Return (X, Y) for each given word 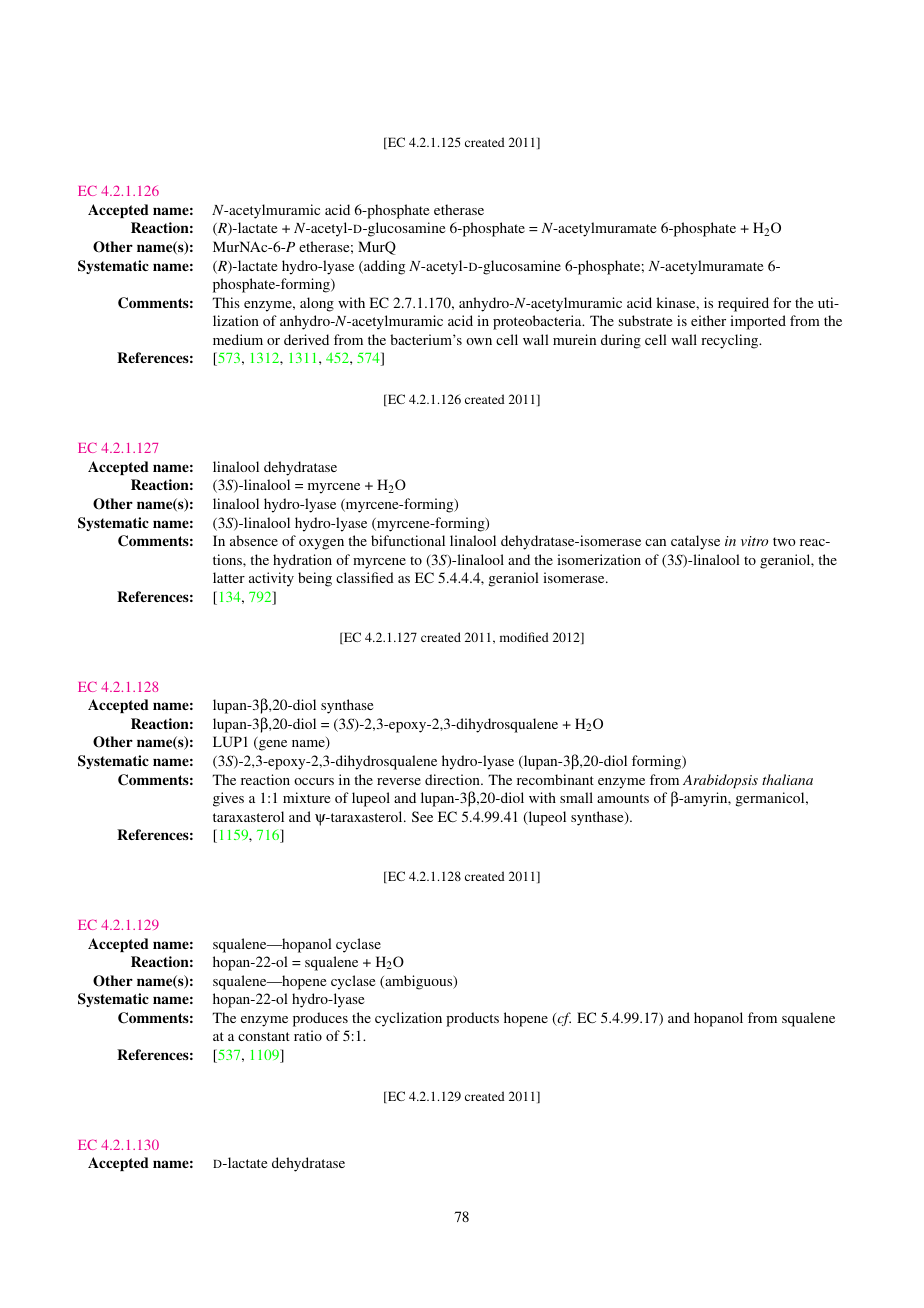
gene (272, 745)
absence (254, 540)
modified (524, 637)
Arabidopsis (720, 781)
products (472, 1019)
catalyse (695, 542)
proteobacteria (538, 322)
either (708, 320)
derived (306, 339)
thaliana (787, 779)
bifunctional (408, 540)
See (422, 816)
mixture (306, 797)
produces (320, 1019)
